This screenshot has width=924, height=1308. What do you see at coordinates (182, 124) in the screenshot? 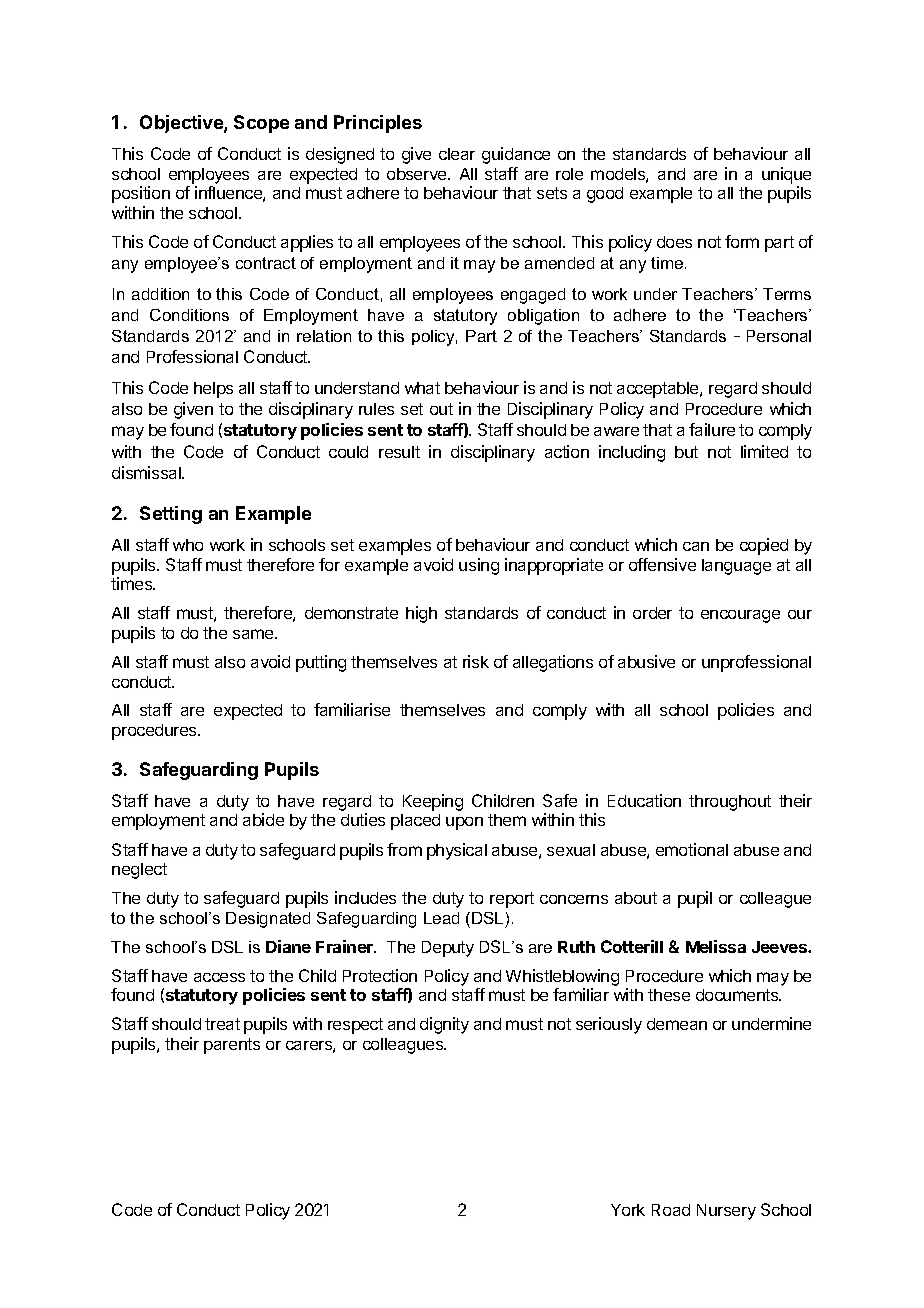
I see `Objective` at bounding box center [182, 124].
